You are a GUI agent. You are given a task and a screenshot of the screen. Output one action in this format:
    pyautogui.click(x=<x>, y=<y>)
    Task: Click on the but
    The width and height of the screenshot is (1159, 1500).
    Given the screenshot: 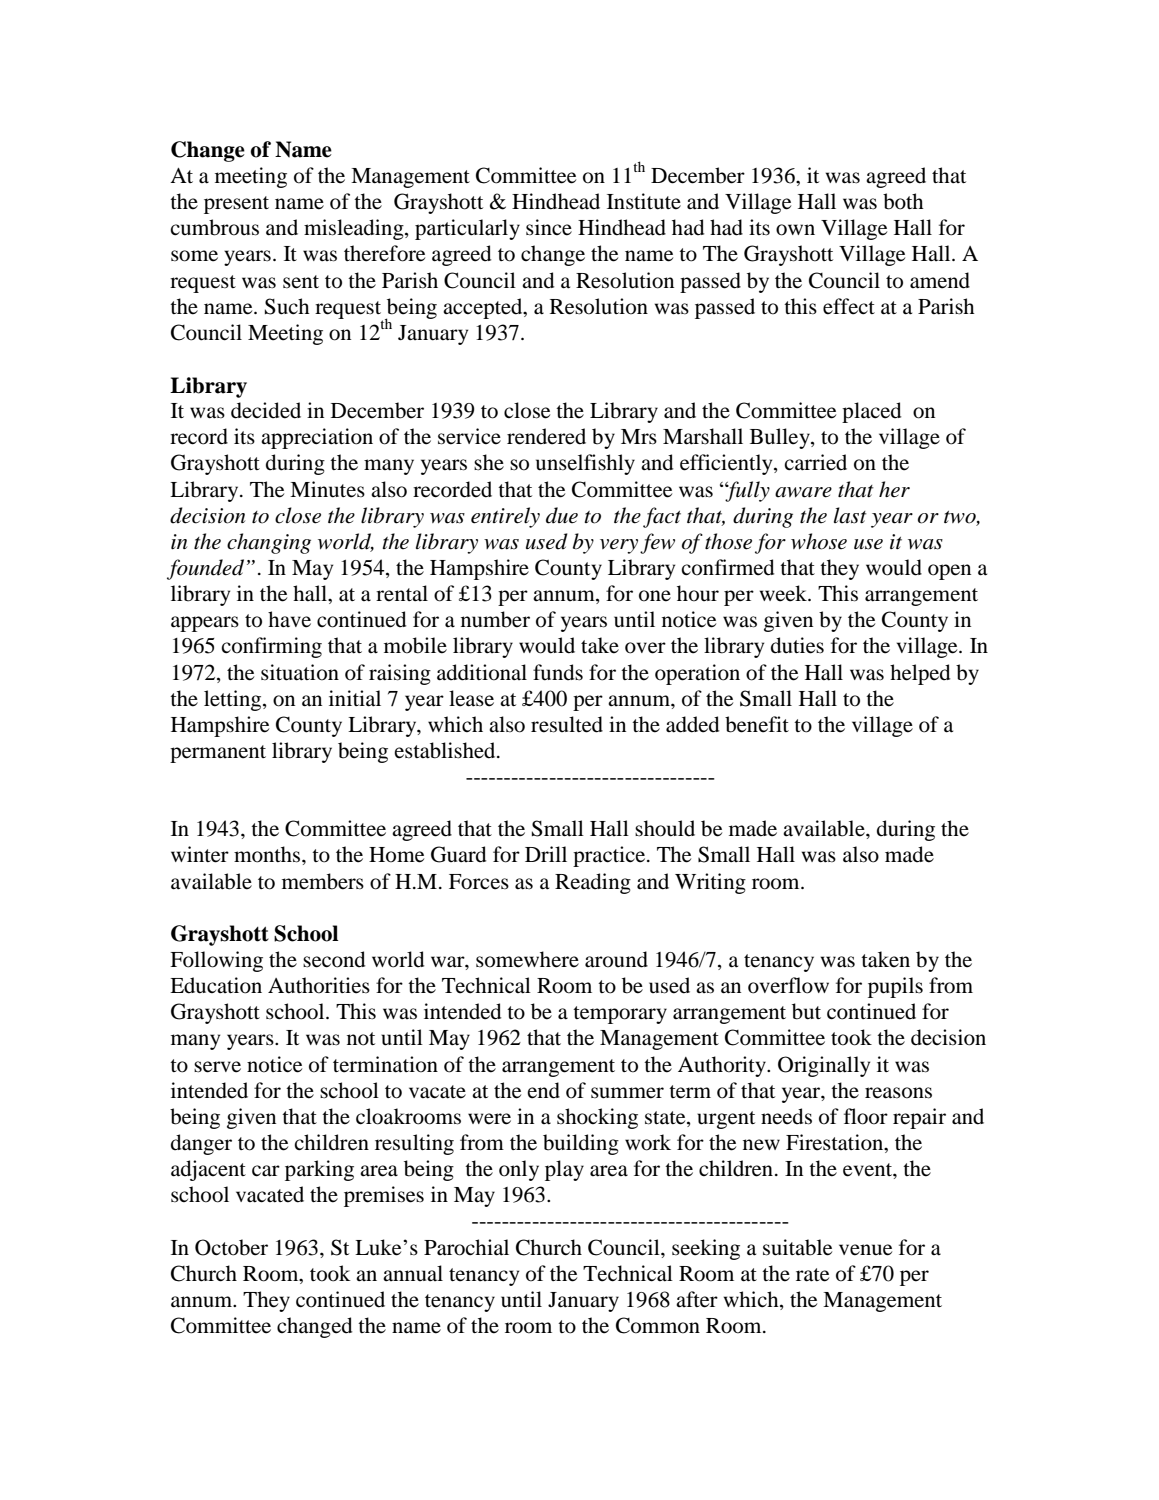 What is the action you would take?
    pyautogui.click(x=806, y=1011)
